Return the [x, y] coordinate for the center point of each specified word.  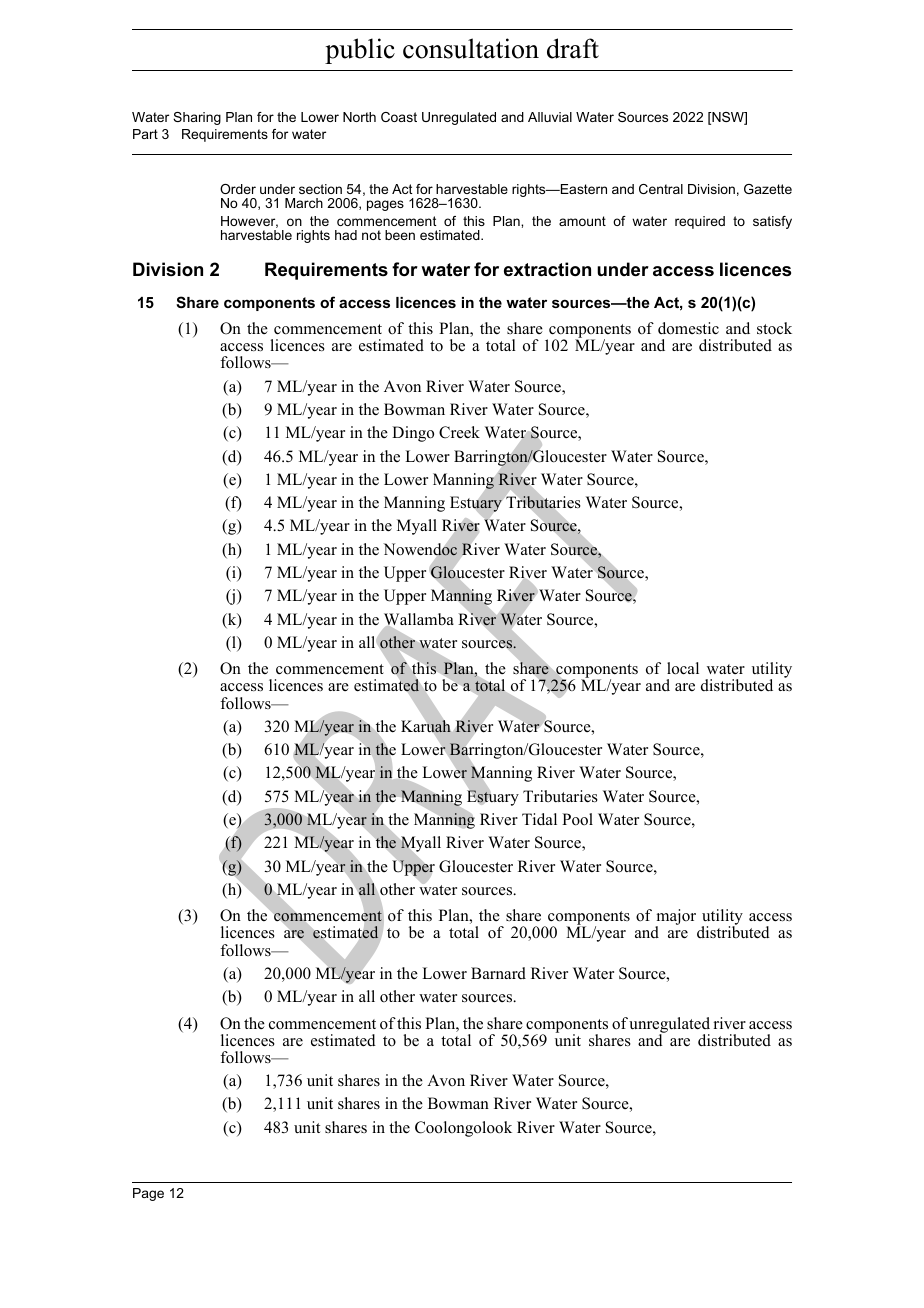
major [675, 918]
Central [661, 189]
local [683, 668]
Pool [577, 819]
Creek [459, 432]
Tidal [539, 819]
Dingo [413, 434]
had [346, 235]
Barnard [498, 973]
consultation [471, 48]
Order [238, 189]
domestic [688, 328]
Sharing [197, 118]
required [700, 222]
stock [774, 328]
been [400, 235]
